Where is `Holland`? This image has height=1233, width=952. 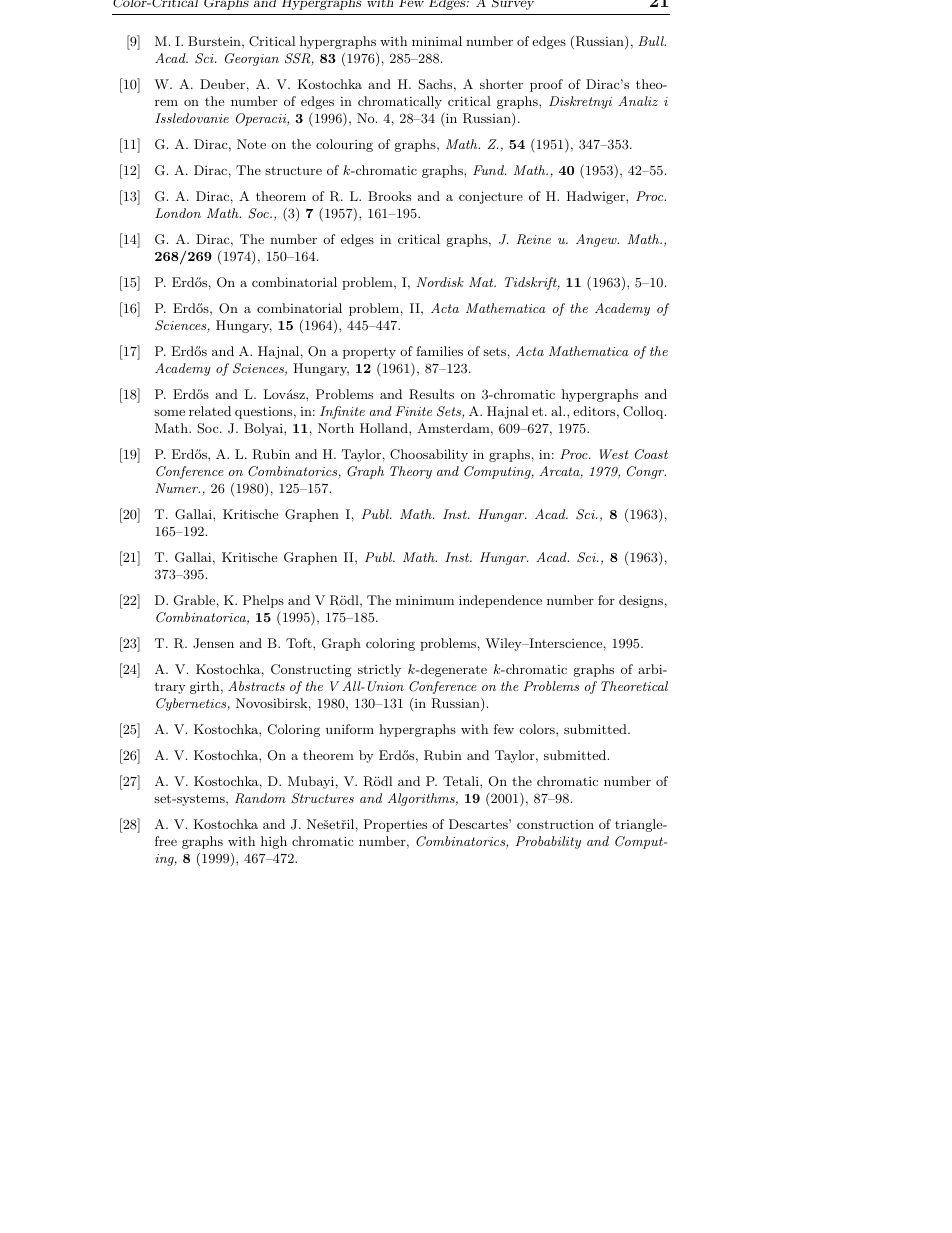 Holland is located at coordinates (385, 428).
